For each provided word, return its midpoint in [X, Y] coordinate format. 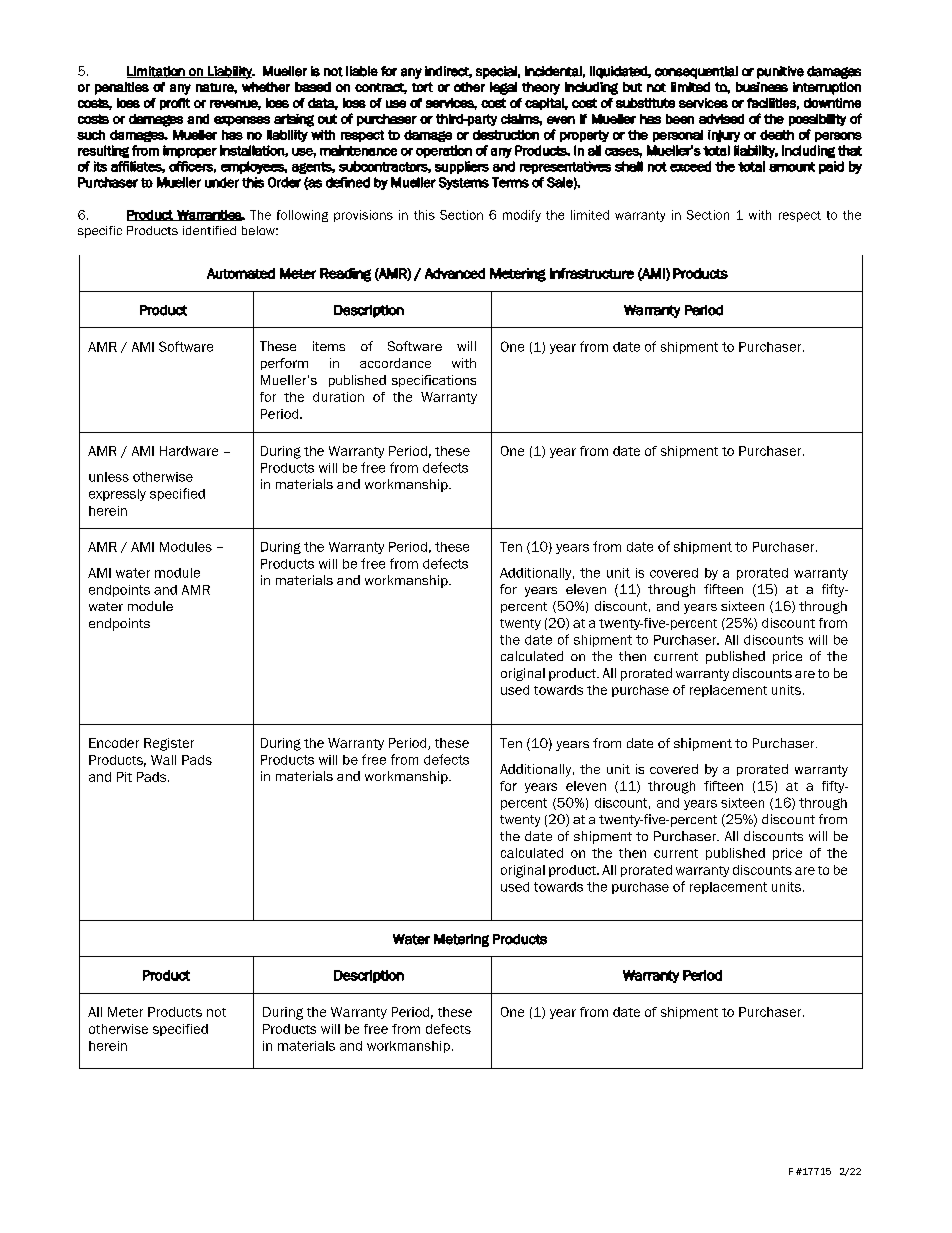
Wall [163, 760]
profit [175, 104]
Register [169, 744]
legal [503, 88]
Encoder [114, 743]
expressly [117, 495]
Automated [241, 273]
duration [338, 397]
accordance [395, 363]
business [762, 87]
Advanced [455, 273]
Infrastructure [592, 273]
